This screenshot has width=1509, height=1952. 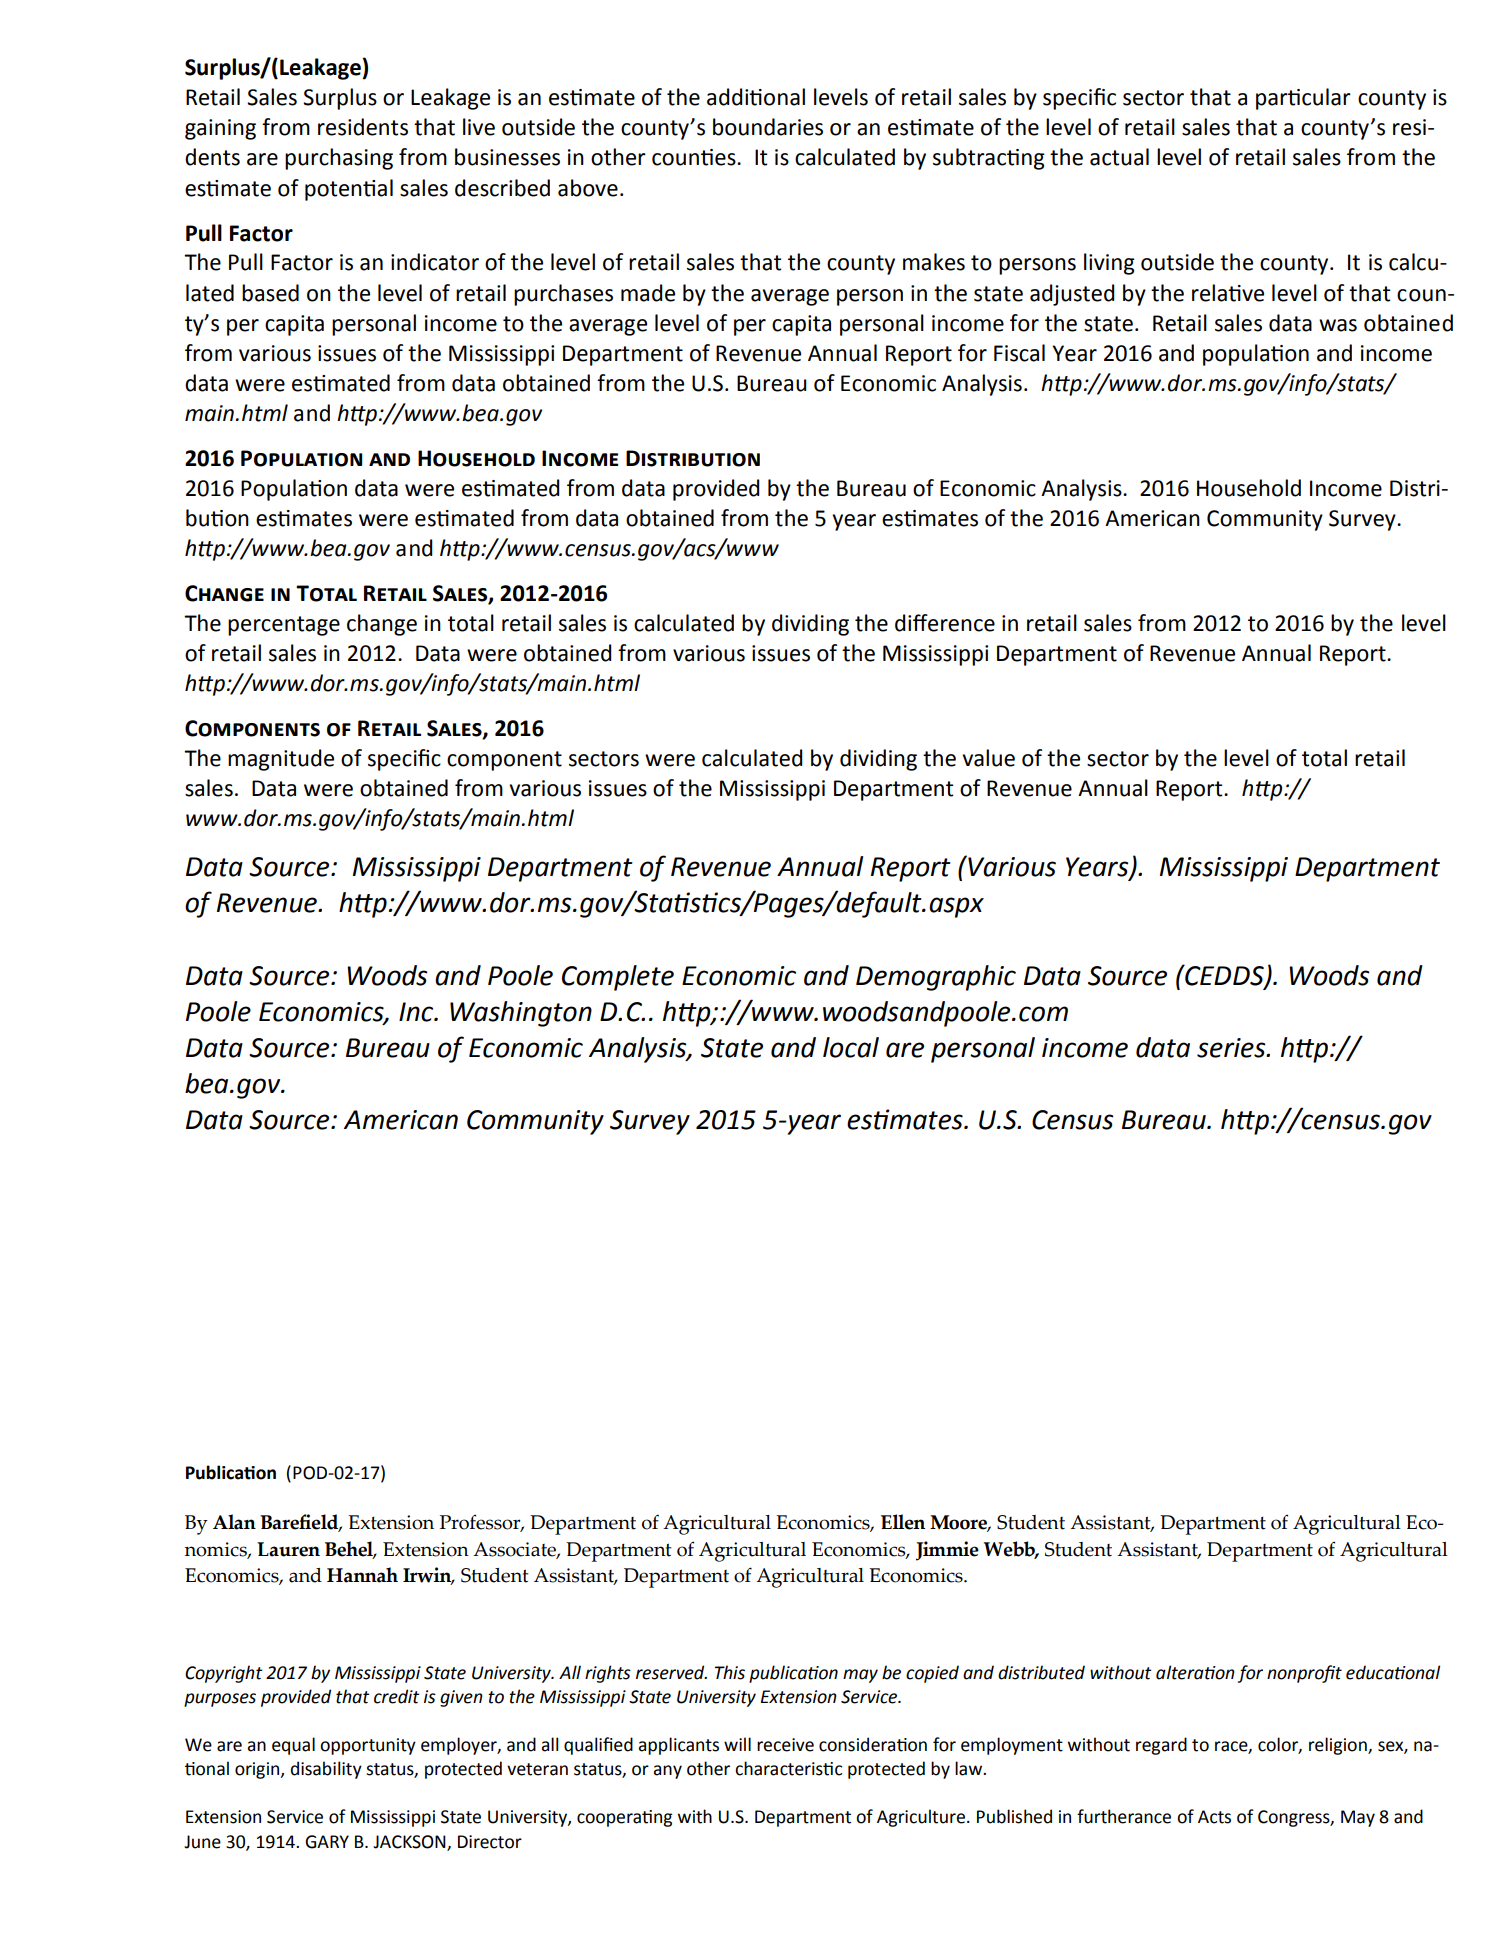 I want to click on actual, so click(x=1119, y=157).
